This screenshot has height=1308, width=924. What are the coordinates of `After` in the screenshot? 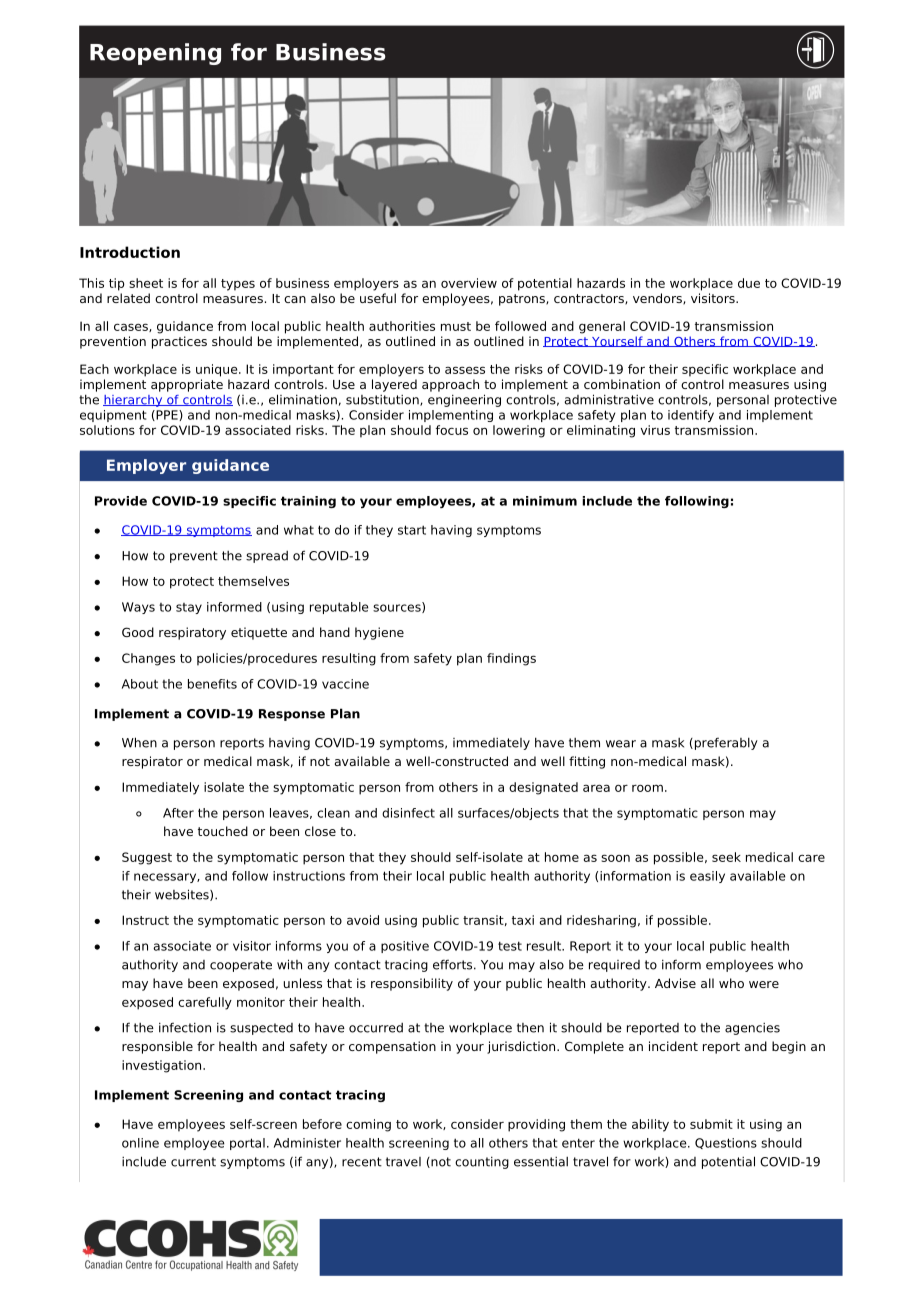 It's located at (178, 813).
